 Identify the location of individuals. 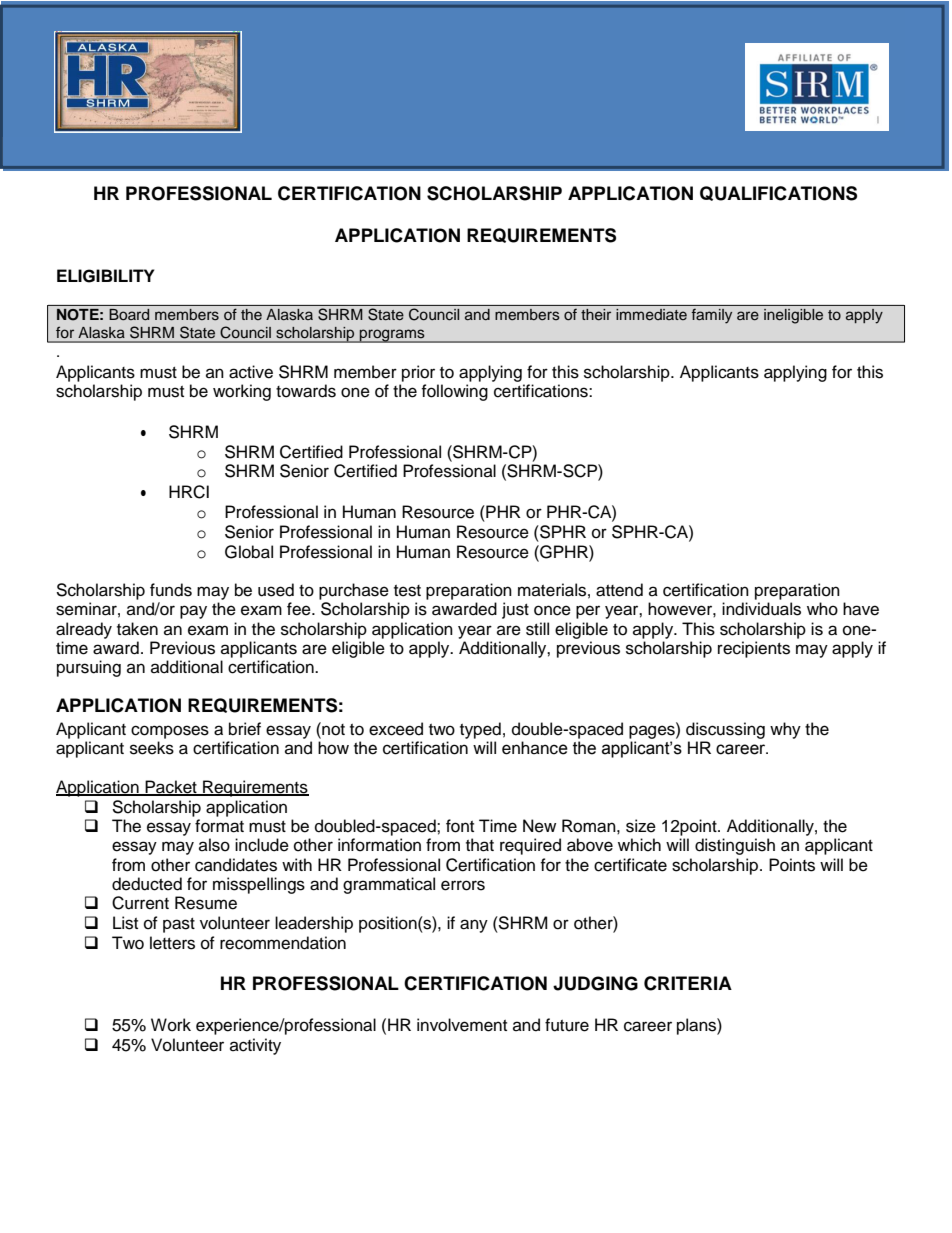
(761, 609).
